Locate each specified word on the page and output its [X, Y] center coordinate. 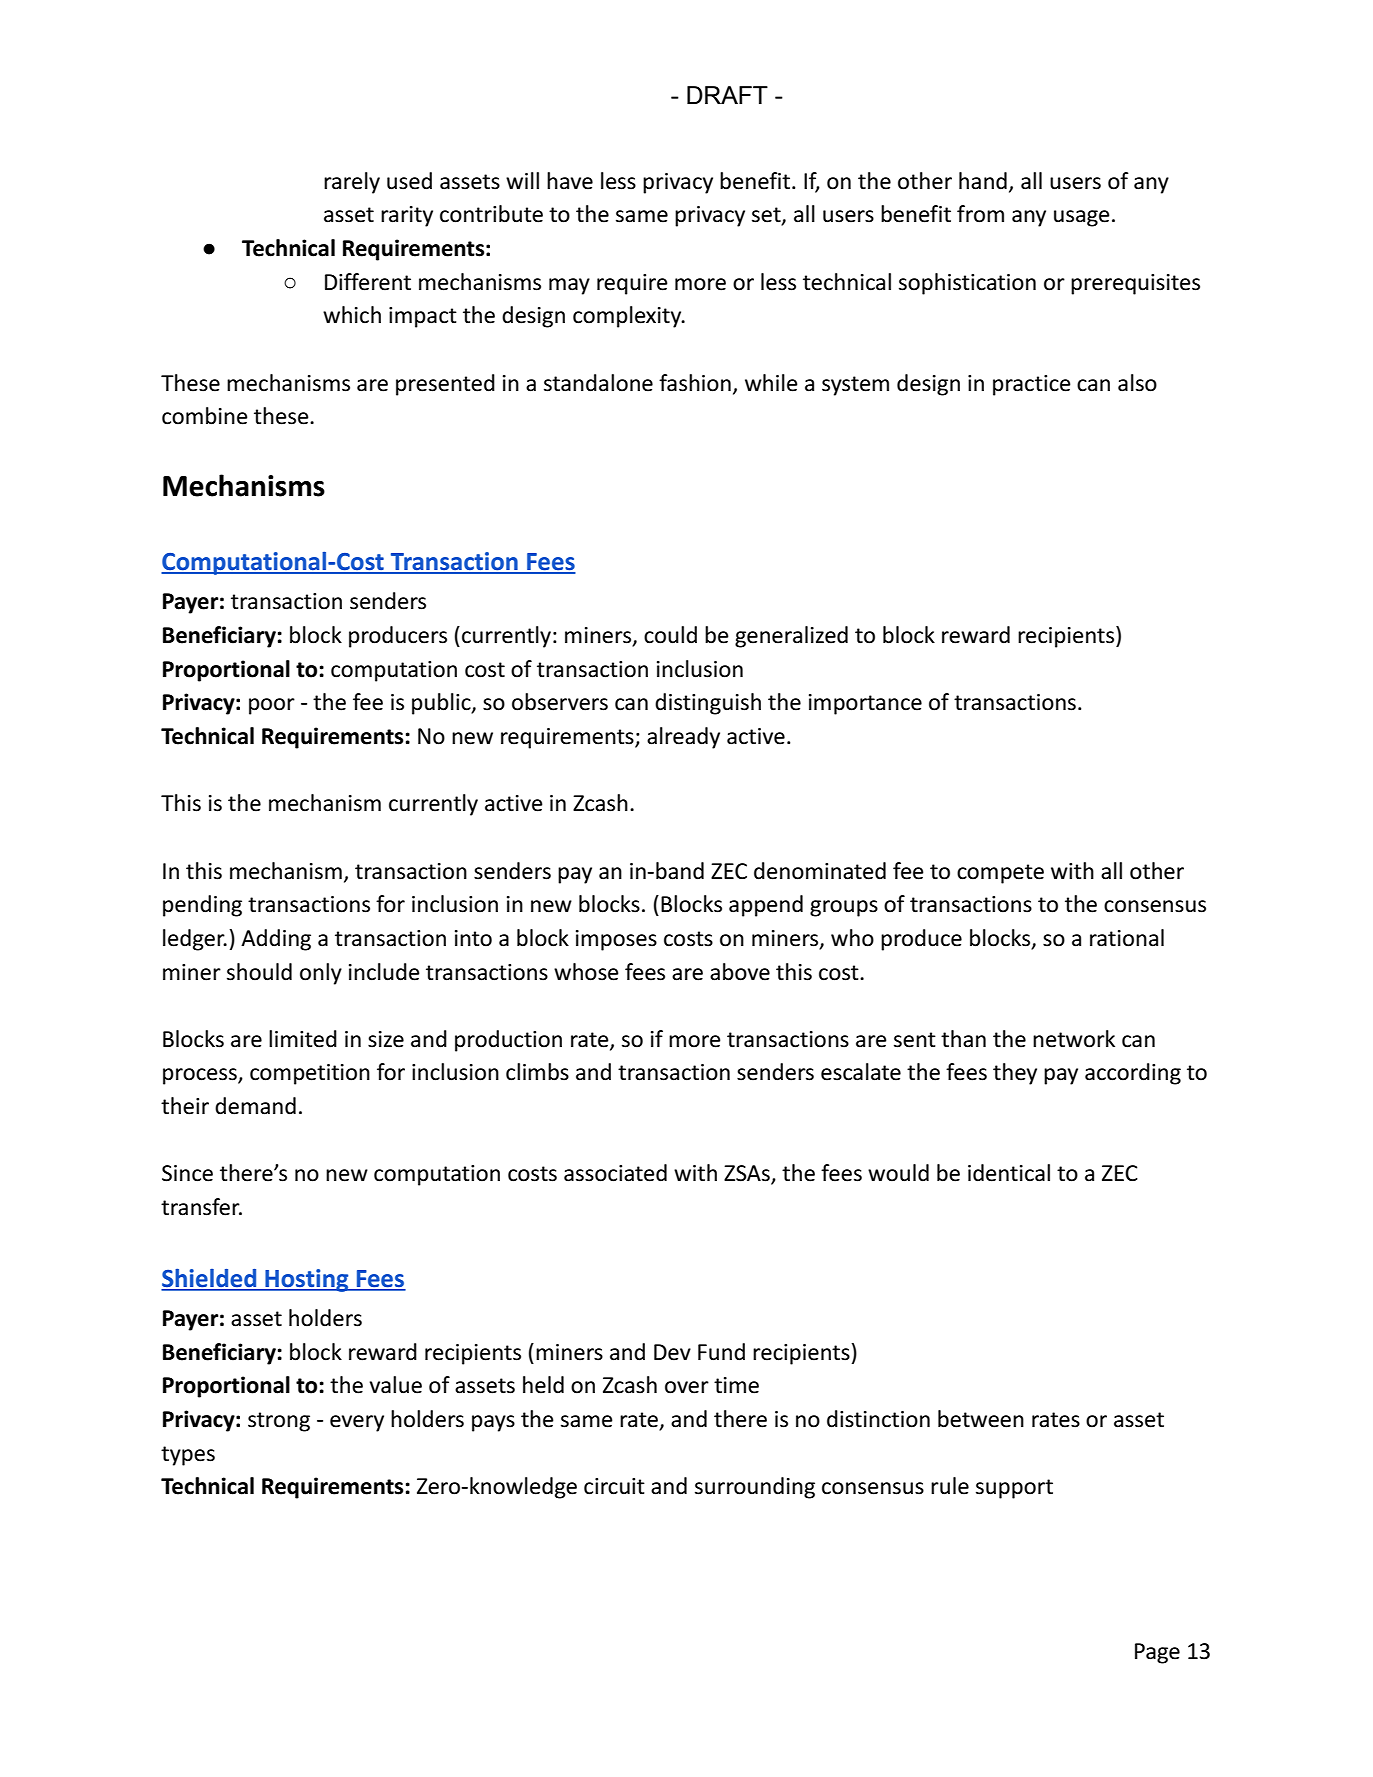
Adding [276, 940]
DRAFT [727, 95]
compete [1000, 874]
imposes [616, 940]
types [188, 1456]
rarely [352, 183]
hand [983, 181]
